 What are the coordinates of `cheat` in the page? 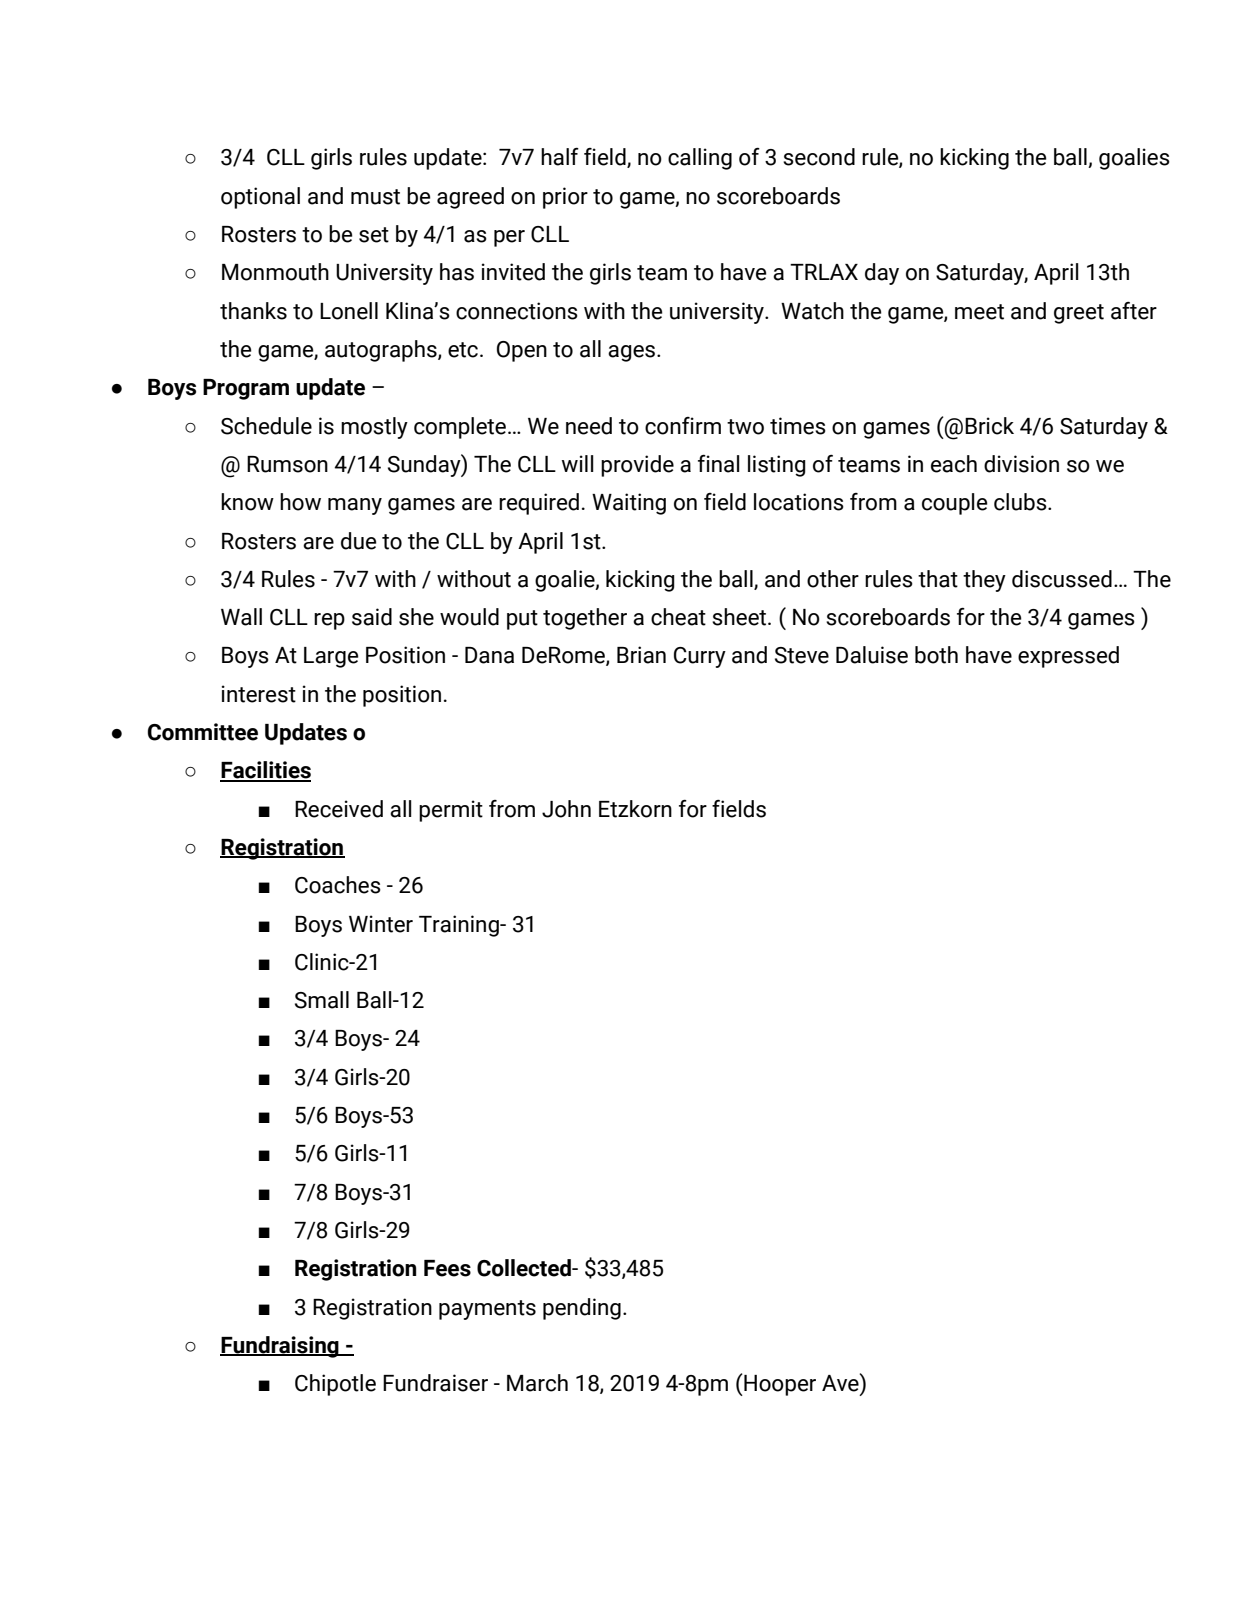 It's located at (678, 617).
